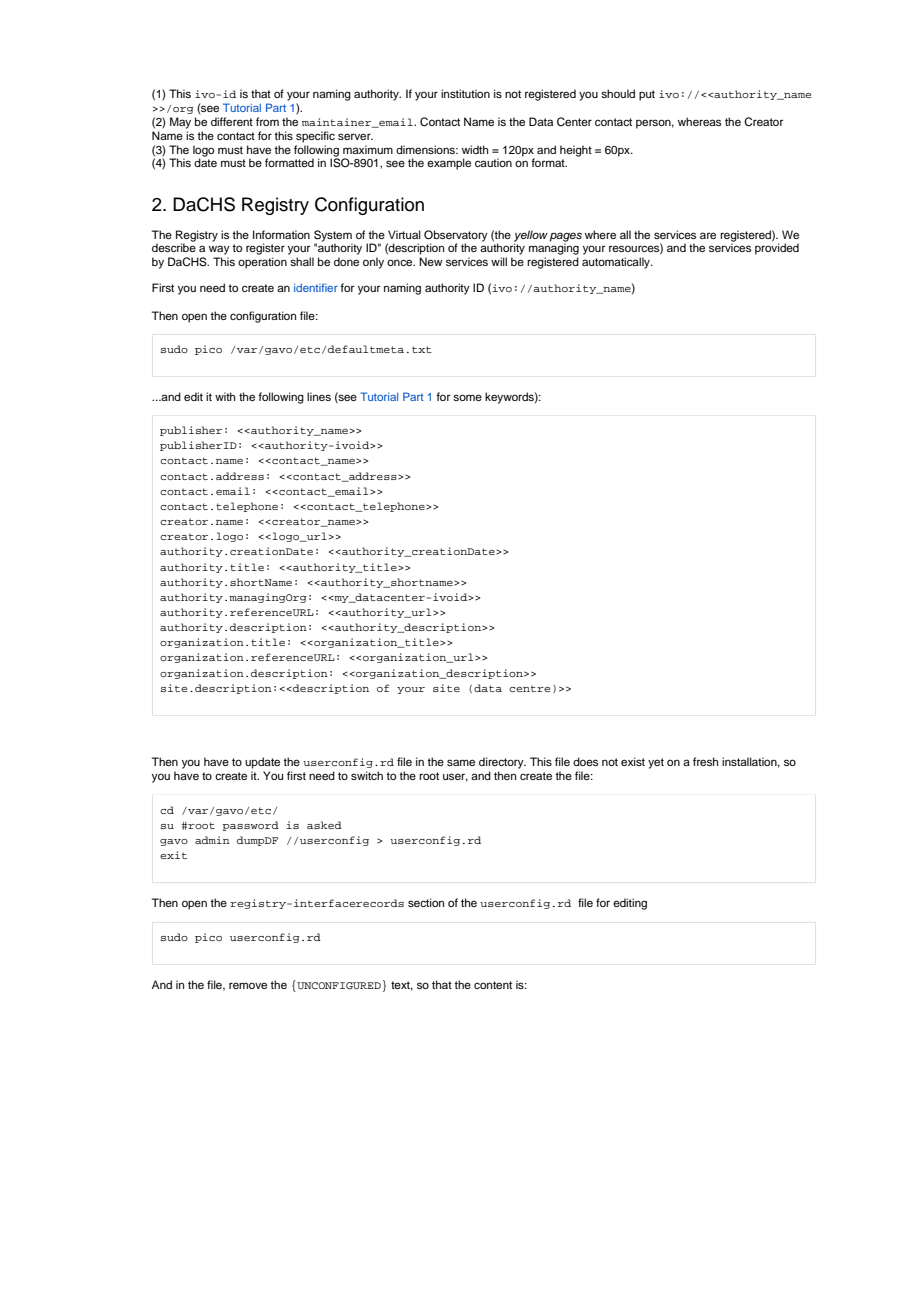 The width and height of the document is (924, 1308). I want to click on content, so click(493, 985).
